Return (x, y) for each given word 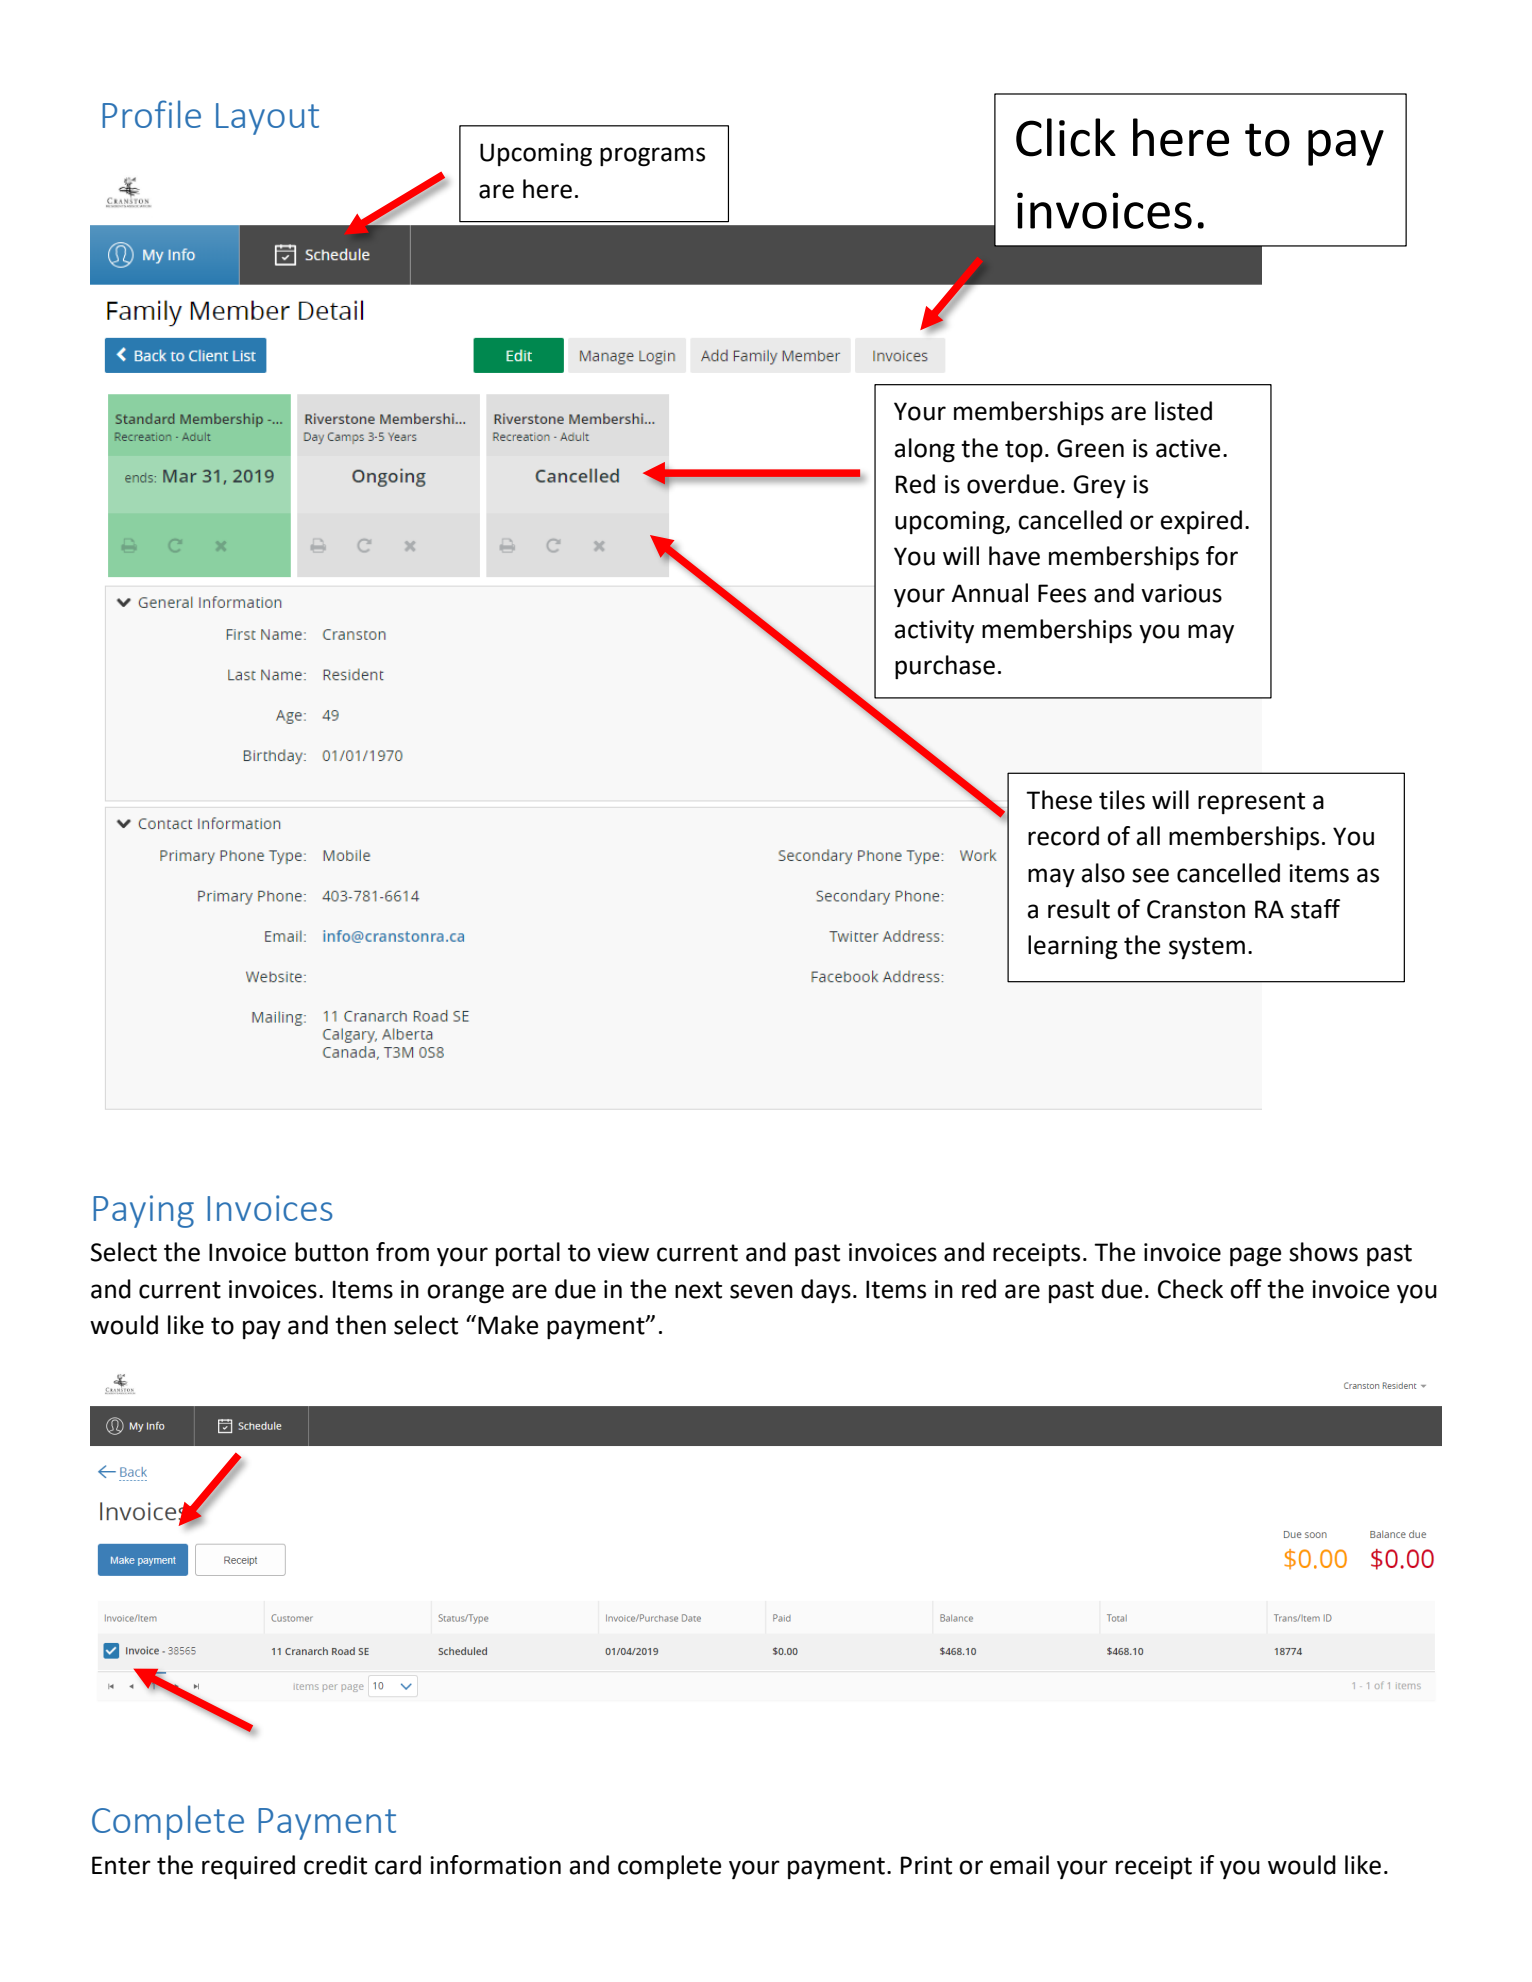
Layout (267, 119)
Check (1190, 1289)
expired (1201, 522)
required (248, 1867)
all (1148, 836)
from (402, 1252)
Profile (151, 114)
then (360, 1325)
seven (761, 1291)
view (623, 1252)
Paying (143, 1211)
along (924, 450)
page (1256, 1257)
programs (652, 157)
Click (1066, 137)
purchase (945, 667)
